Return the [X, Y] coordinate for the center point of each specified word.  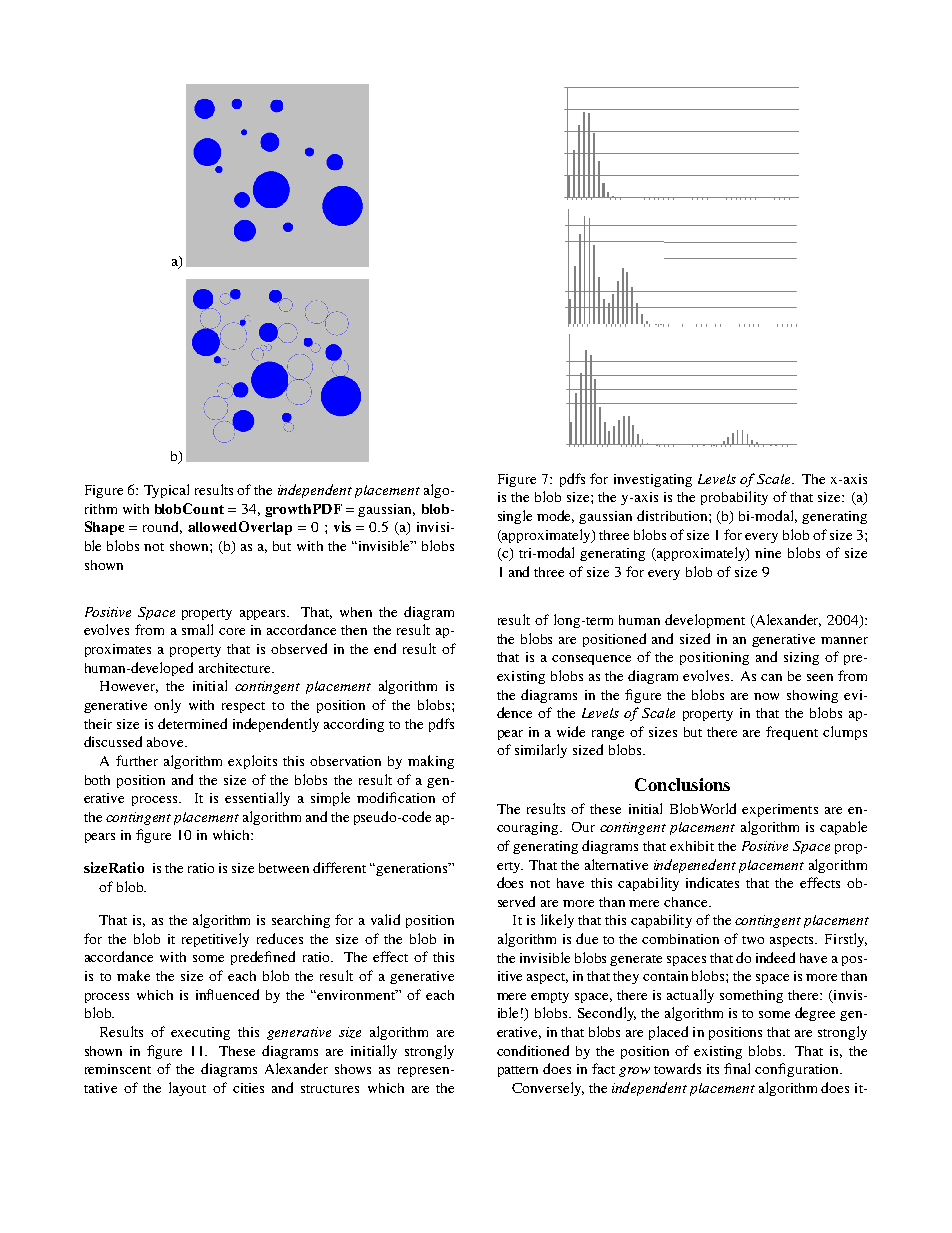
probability [734, 498]
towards [677, 1068]
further [137, 760]
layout [187, 1089]
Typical [166, 491]
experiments [780, 810]
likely [557, 921]
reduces [280, 938]
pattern [518, 1071]
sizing [801, 658]
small [197, 629]
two [753, 940]
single [515, 517]
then [354, 630]
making [431, 762]
